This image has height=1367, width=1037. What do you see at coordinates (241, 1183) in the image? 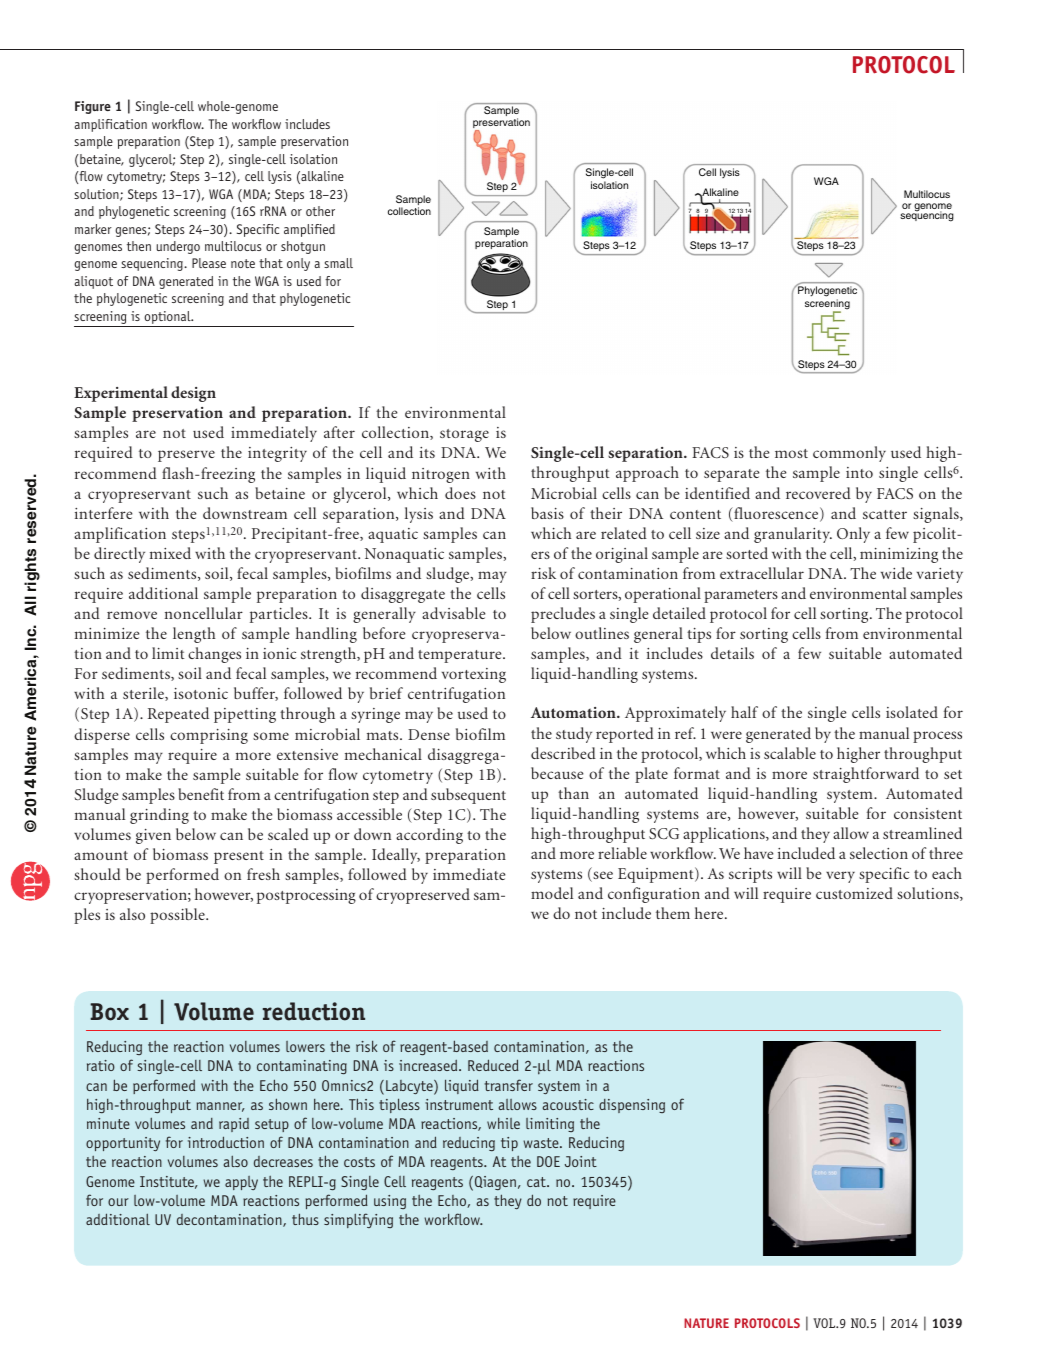
I see `apply` at bounding box center [241, 1183].
